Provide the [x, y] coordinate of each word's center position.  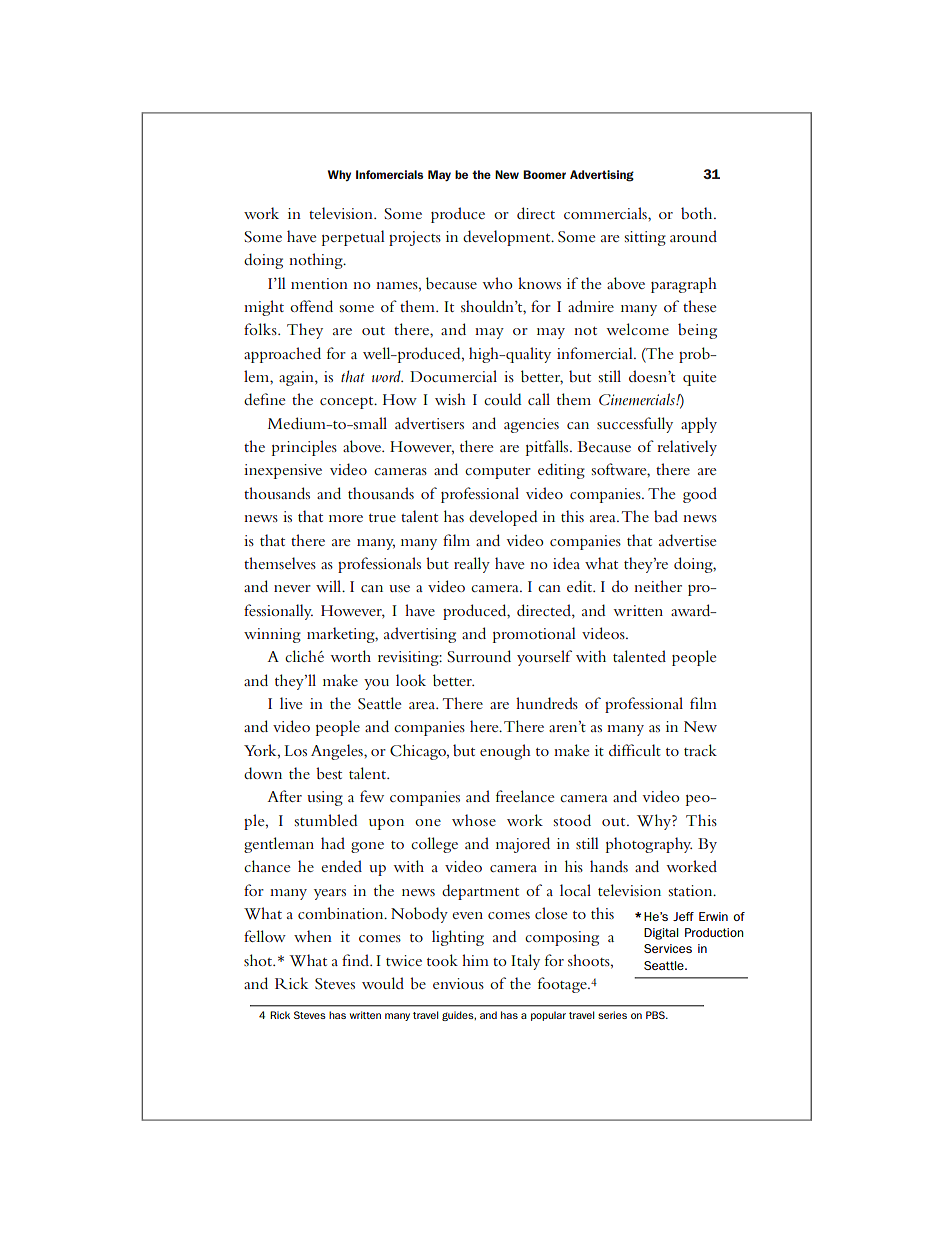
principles [304, 448]
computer [498, 473]
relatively [687, 448]
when [313, 936]
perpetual [353, 238]
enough [505, 752]
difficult [635, 750]
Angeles [338, 752]
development [508, 238]
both [698, 213]
